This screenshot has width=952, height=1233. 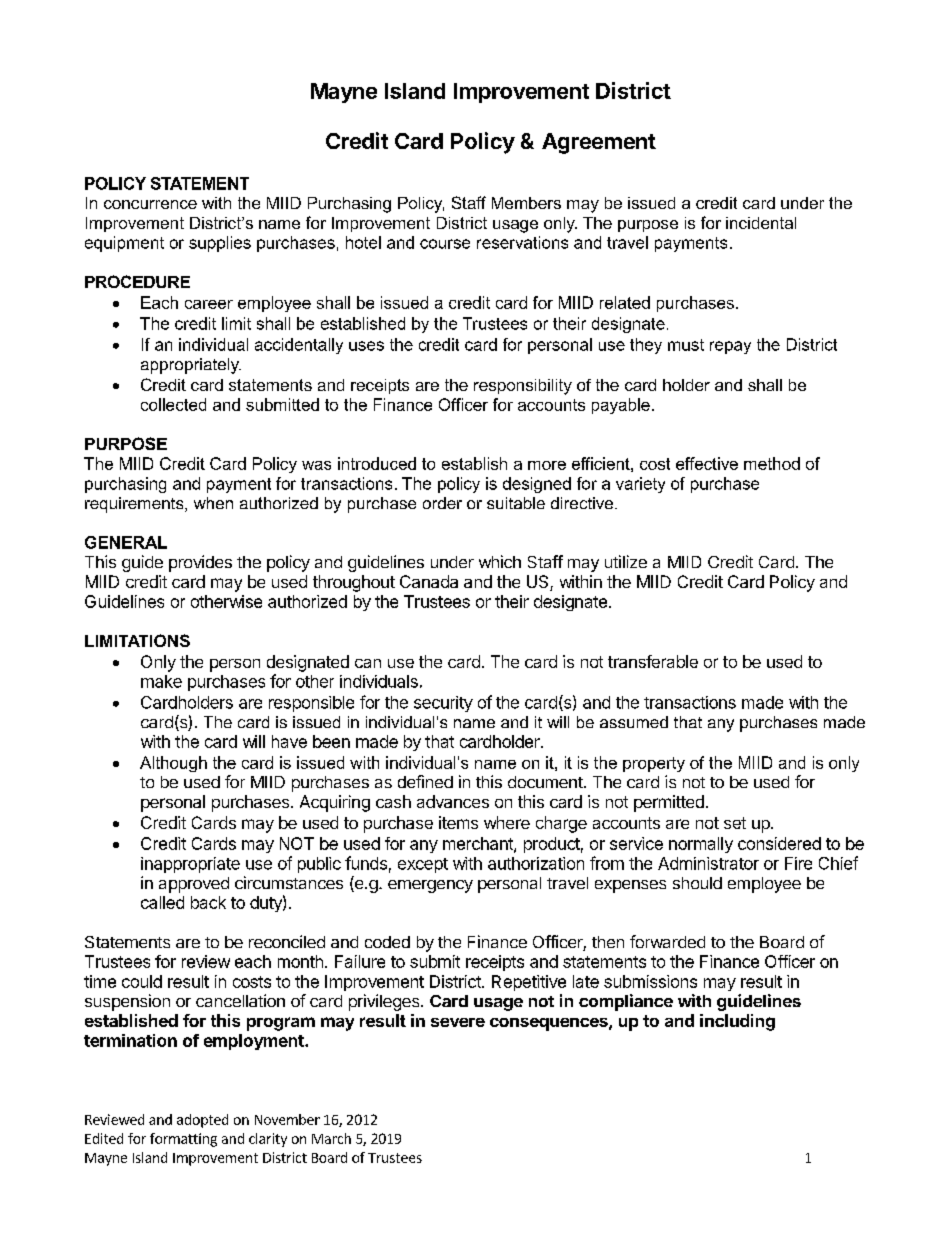 What do you see at coordinates (194, 885) in the screenshot?
I see `approved` at bounding box center [194, 885].
